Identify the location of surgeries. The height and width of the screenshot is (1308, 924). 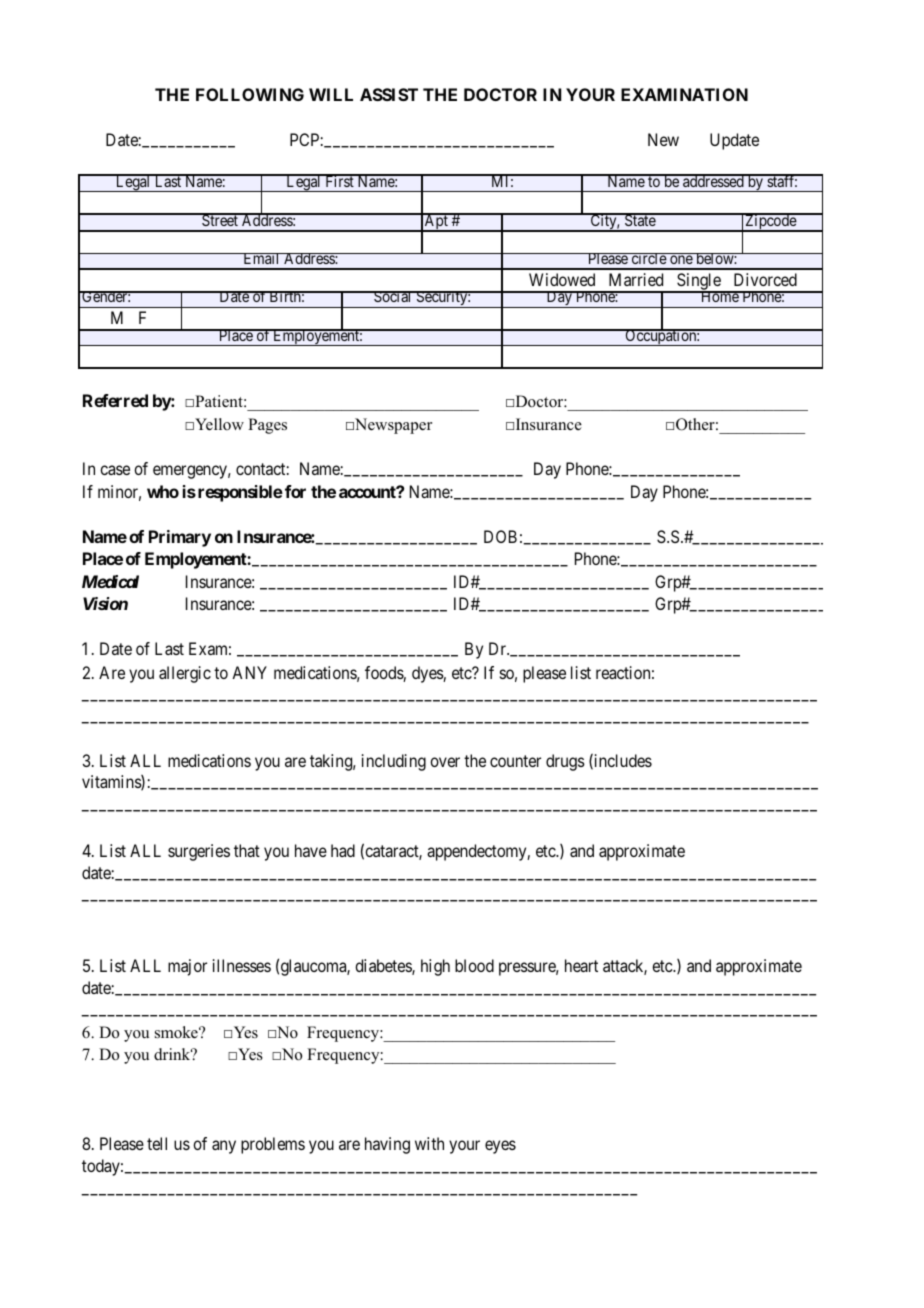
(199, 852).
